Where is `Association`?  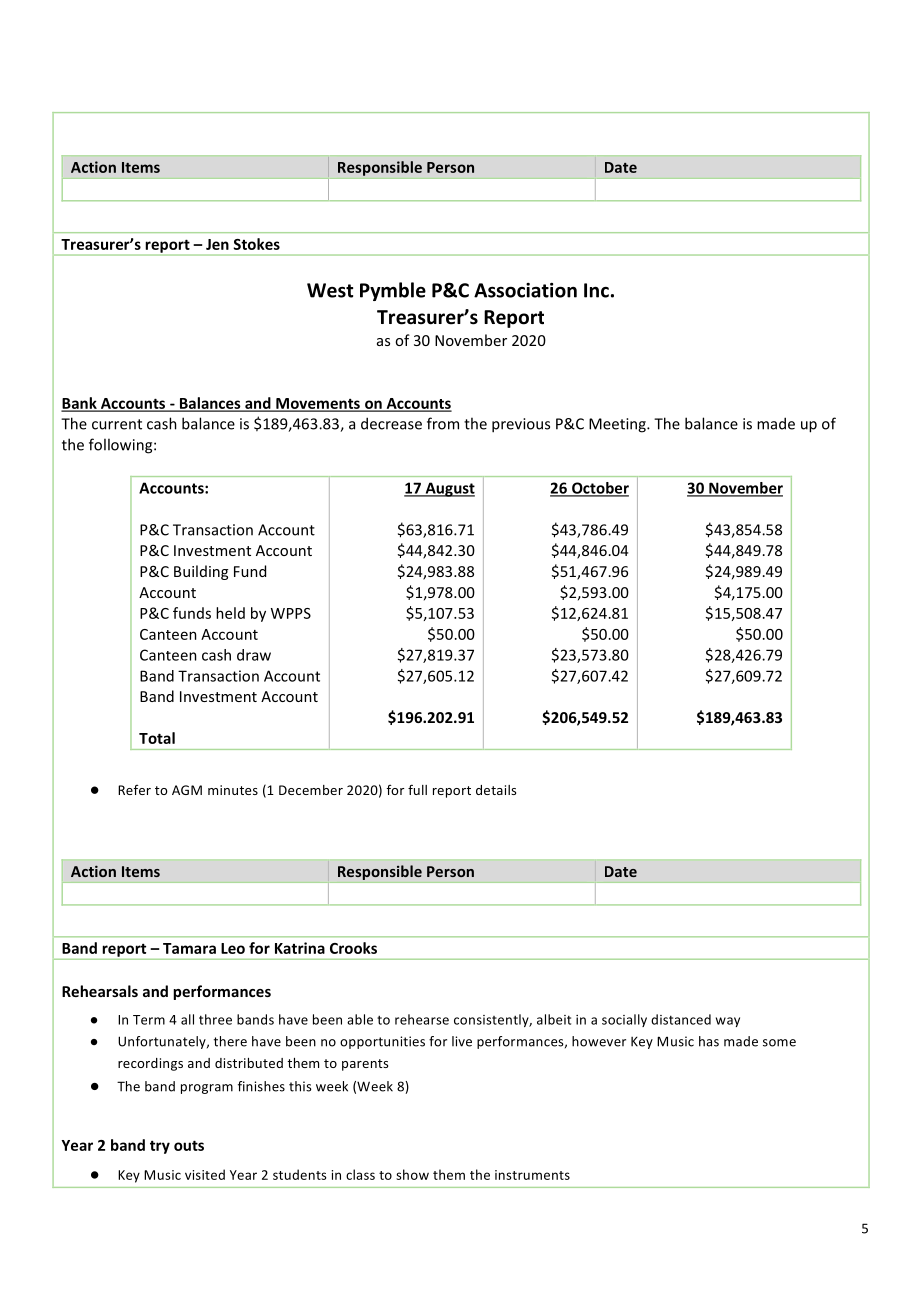
Association is located at coordinates (525, 290).
